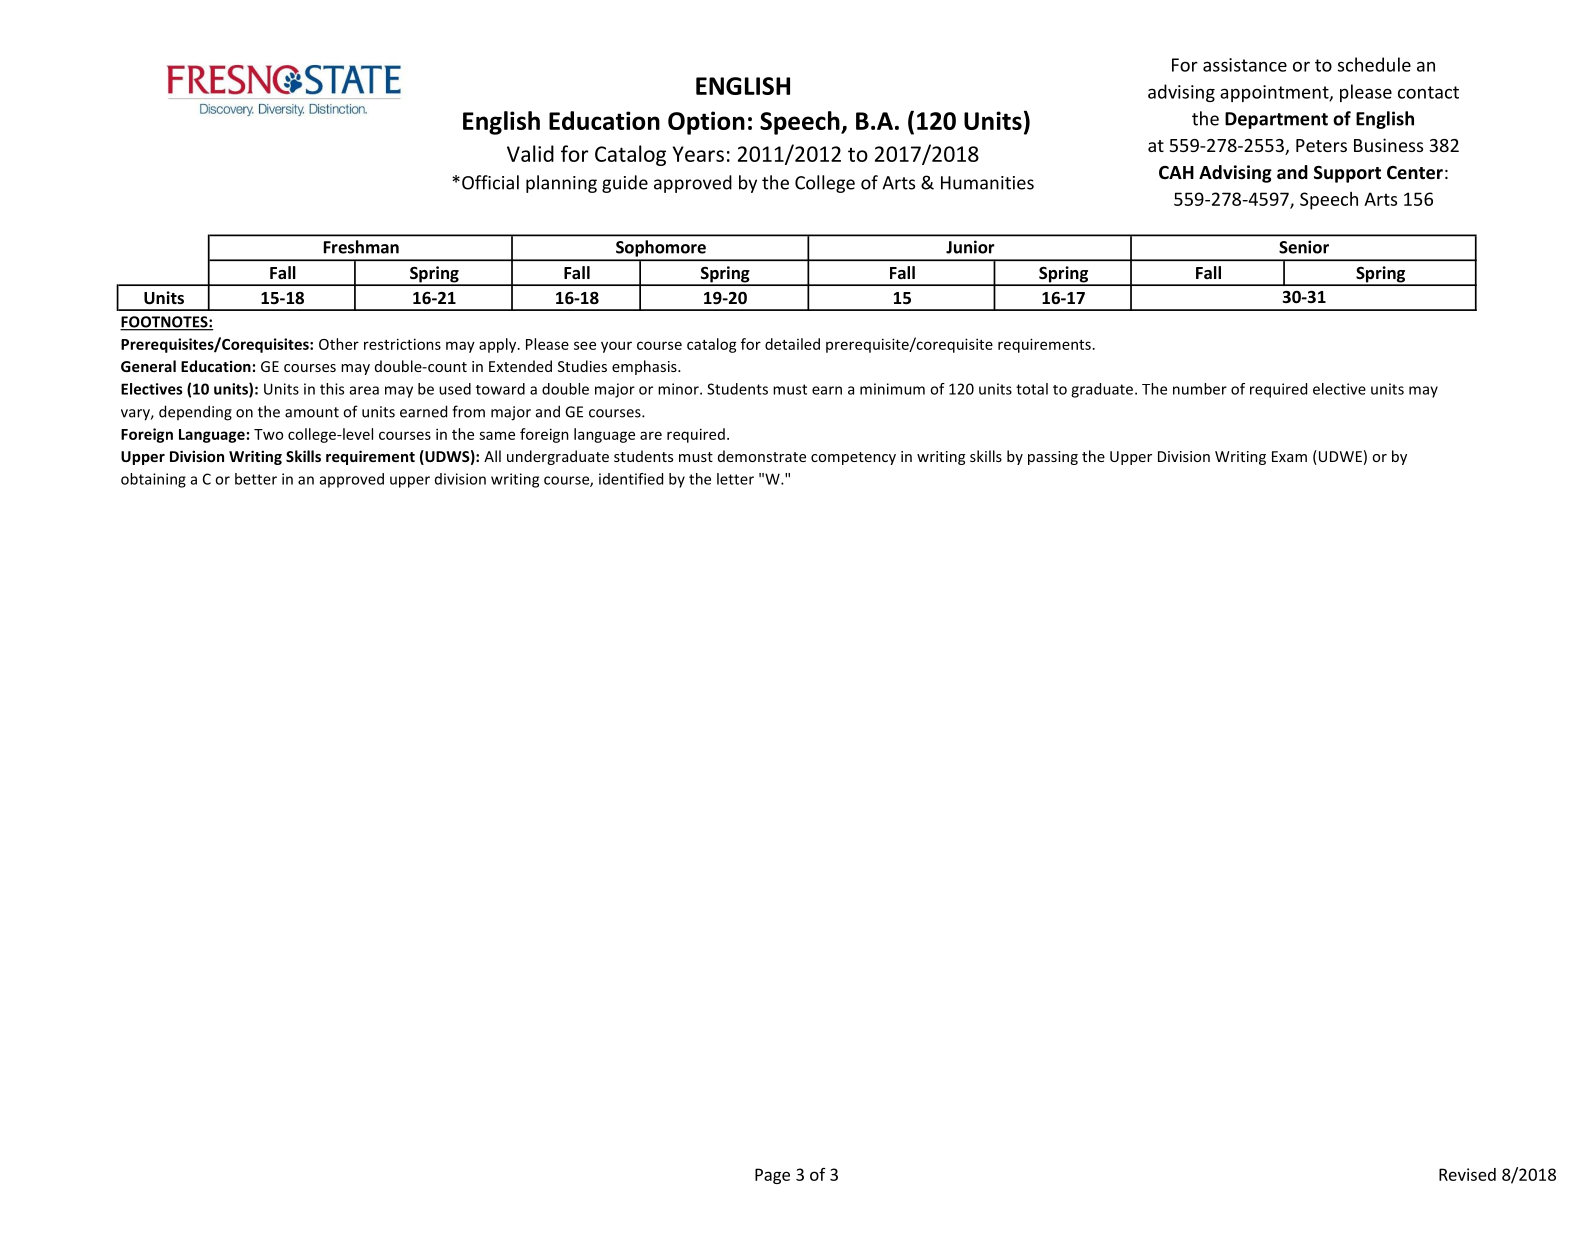 This screenshot has width=1595, height=1233. I want to click on Exam, so click(1289, 456).
